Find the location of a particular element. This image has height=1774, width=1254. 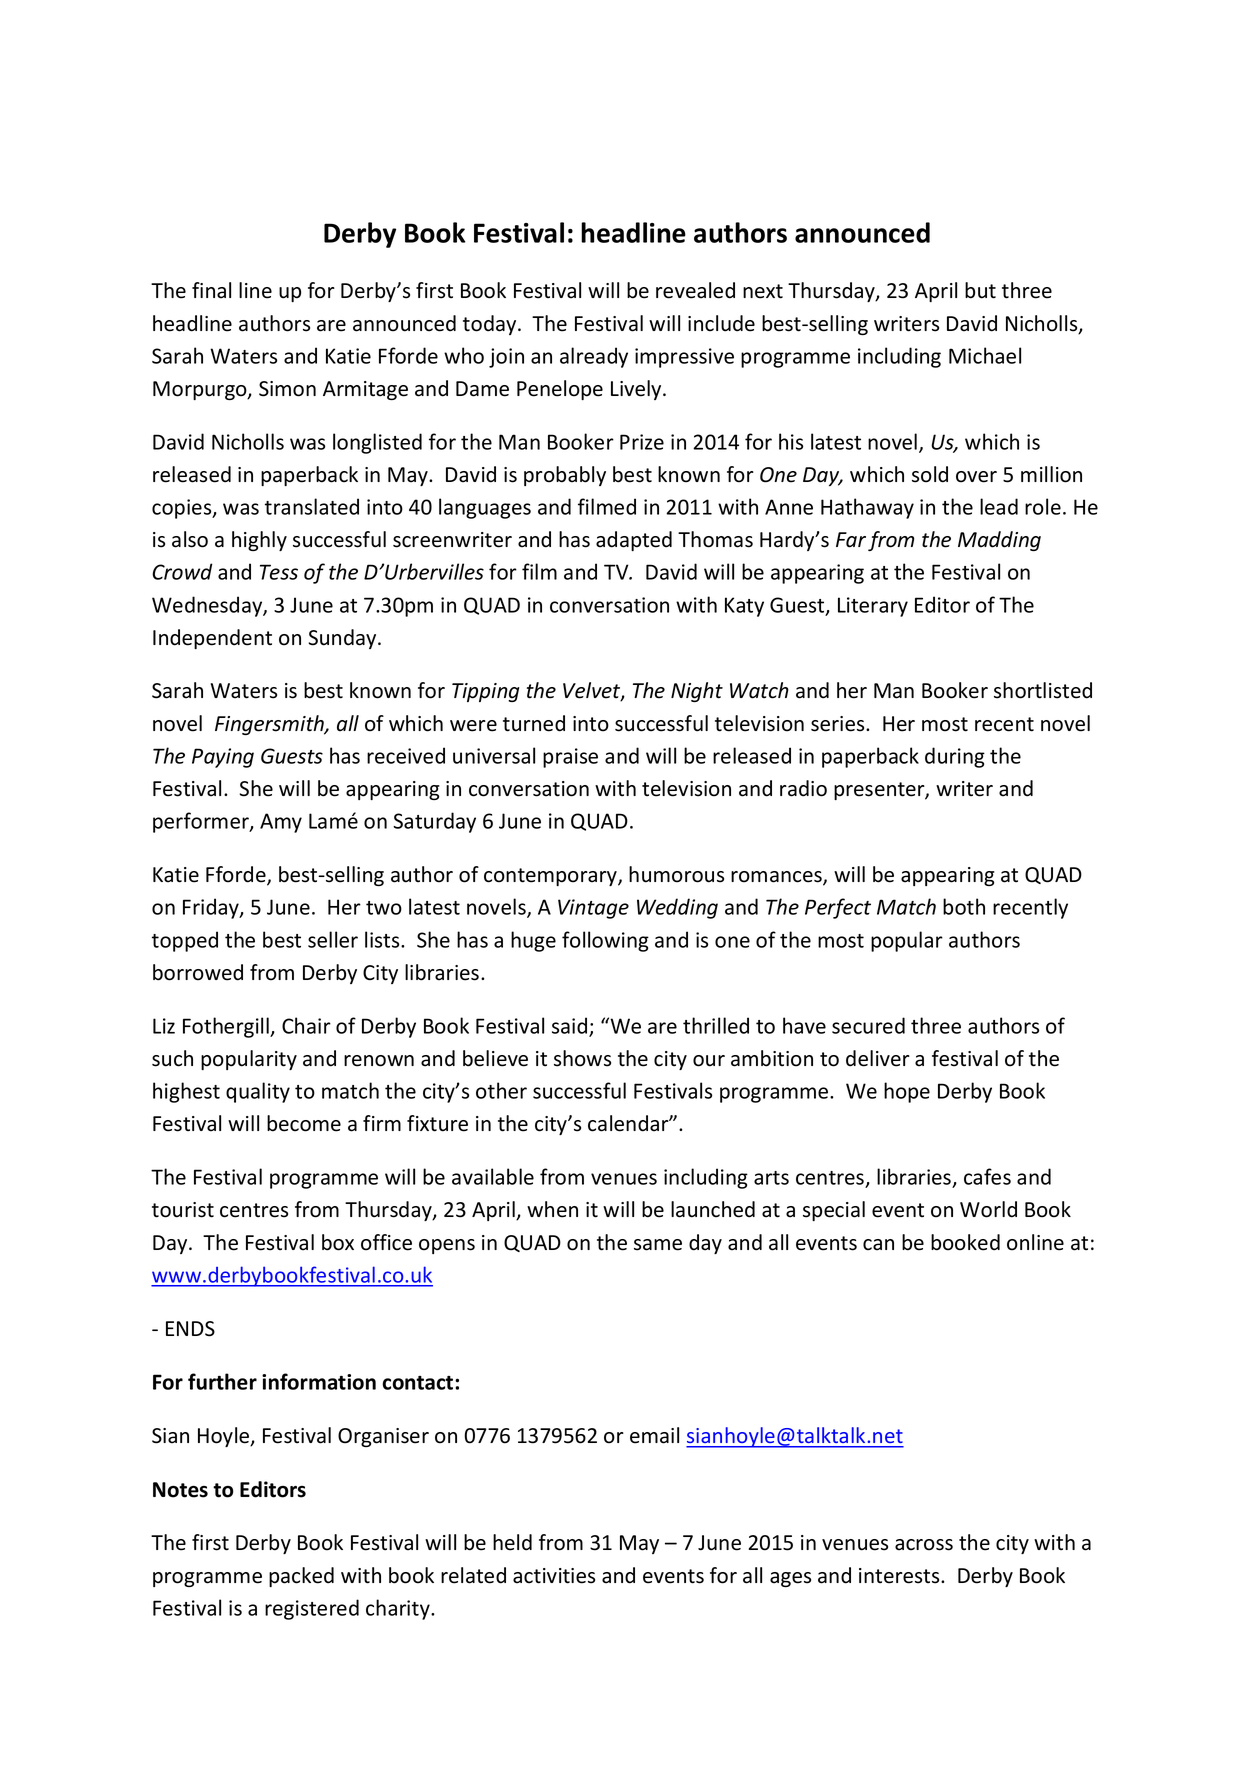

activities is located at coordinates (554, 1576).
